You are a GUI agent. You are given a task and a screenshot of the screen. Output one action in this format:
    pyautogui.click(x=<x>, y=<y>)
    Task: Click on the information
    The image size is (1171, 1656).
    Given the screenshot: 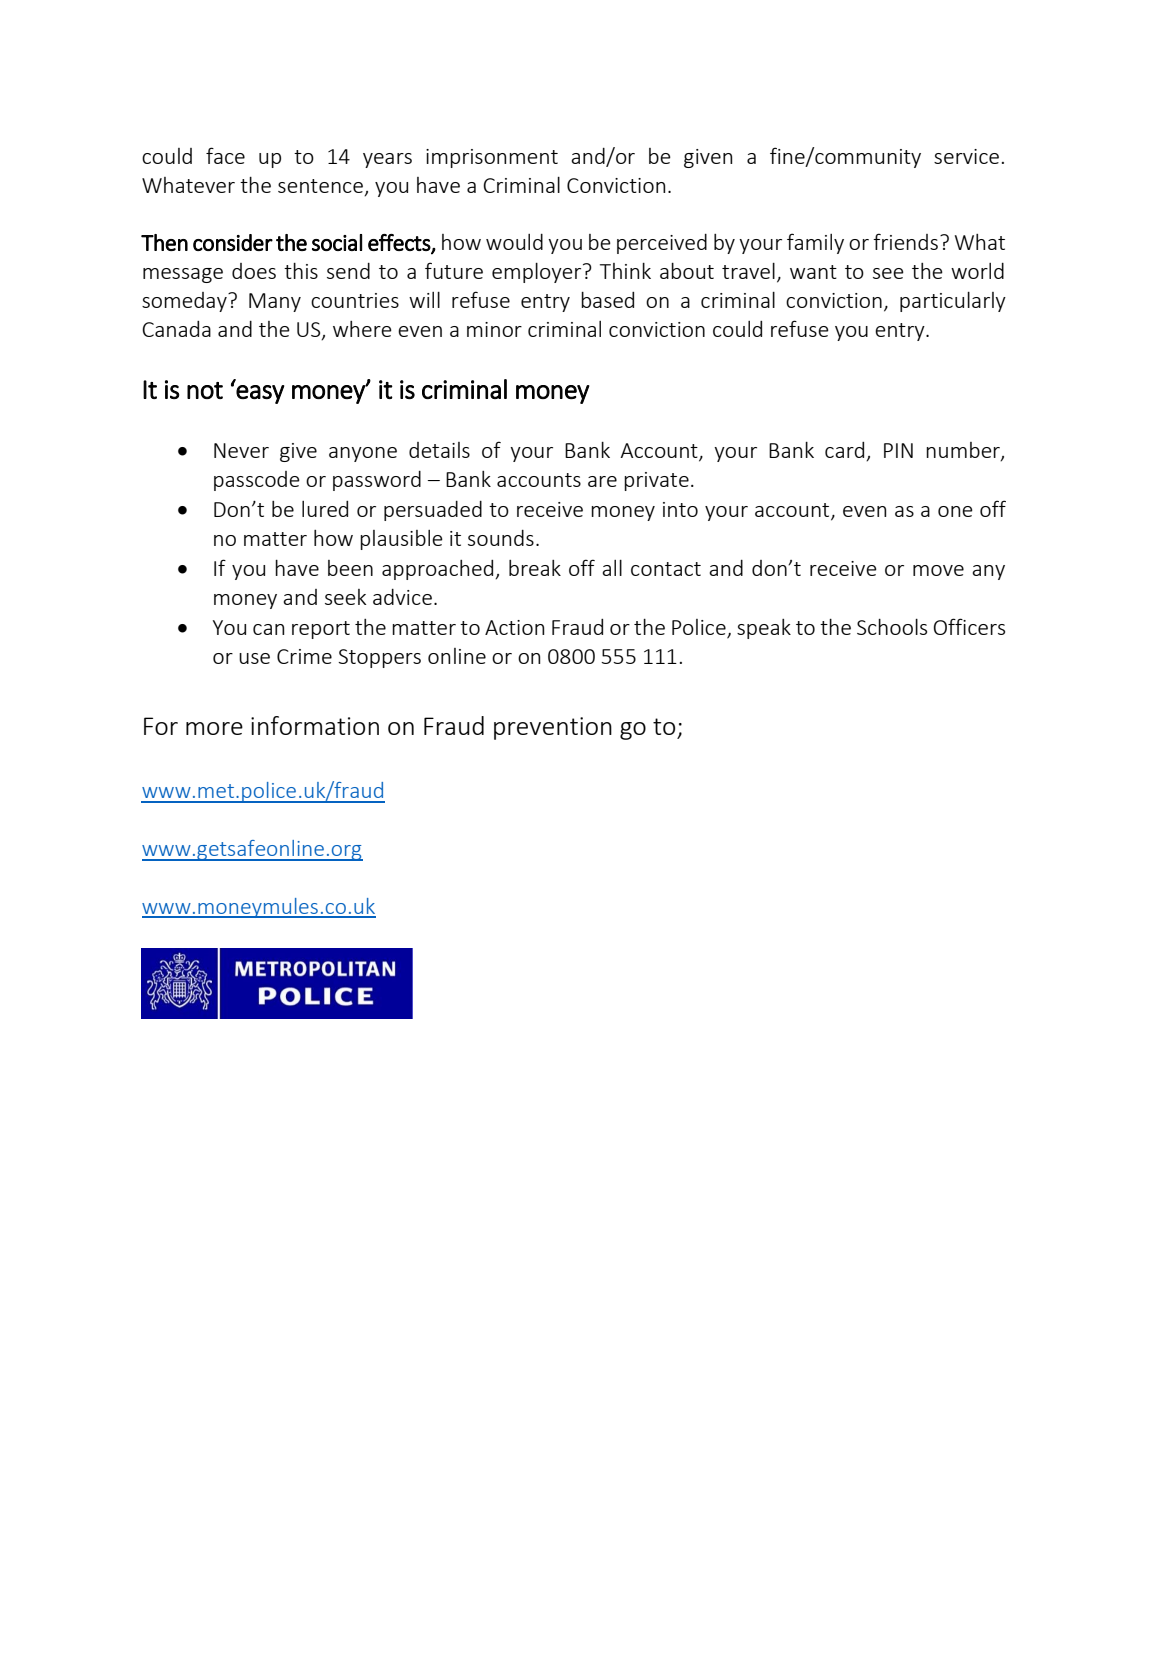 What is the action you would take?
    pyautogui.click(x=315, y=725)
